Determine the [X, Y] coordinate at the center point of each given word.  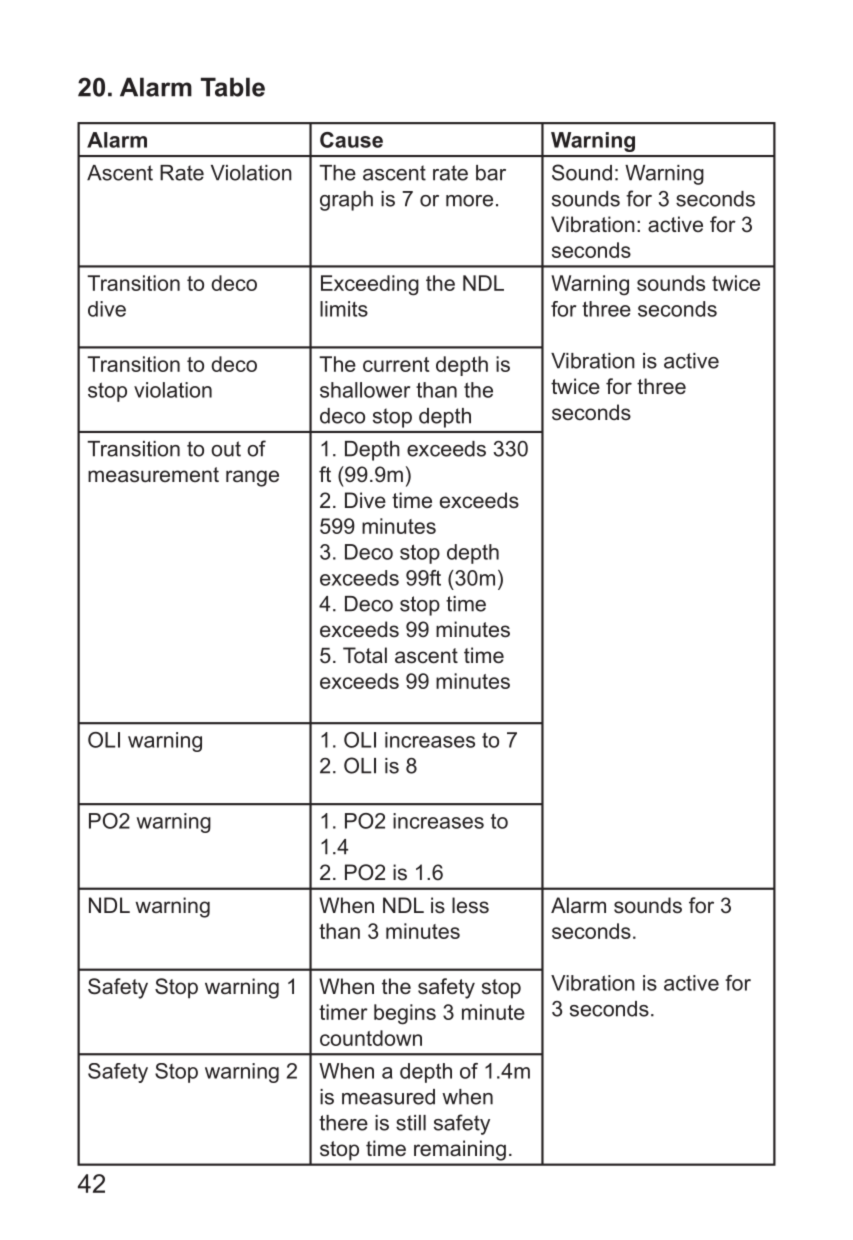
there [343, 1123]
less [470, 905]
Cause [351, 140]
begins [405, 1014]
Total [365, 655]
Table [233, 87]
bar [491, 173]
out [226, 449]
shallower [365, 390]
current [396, 364]
